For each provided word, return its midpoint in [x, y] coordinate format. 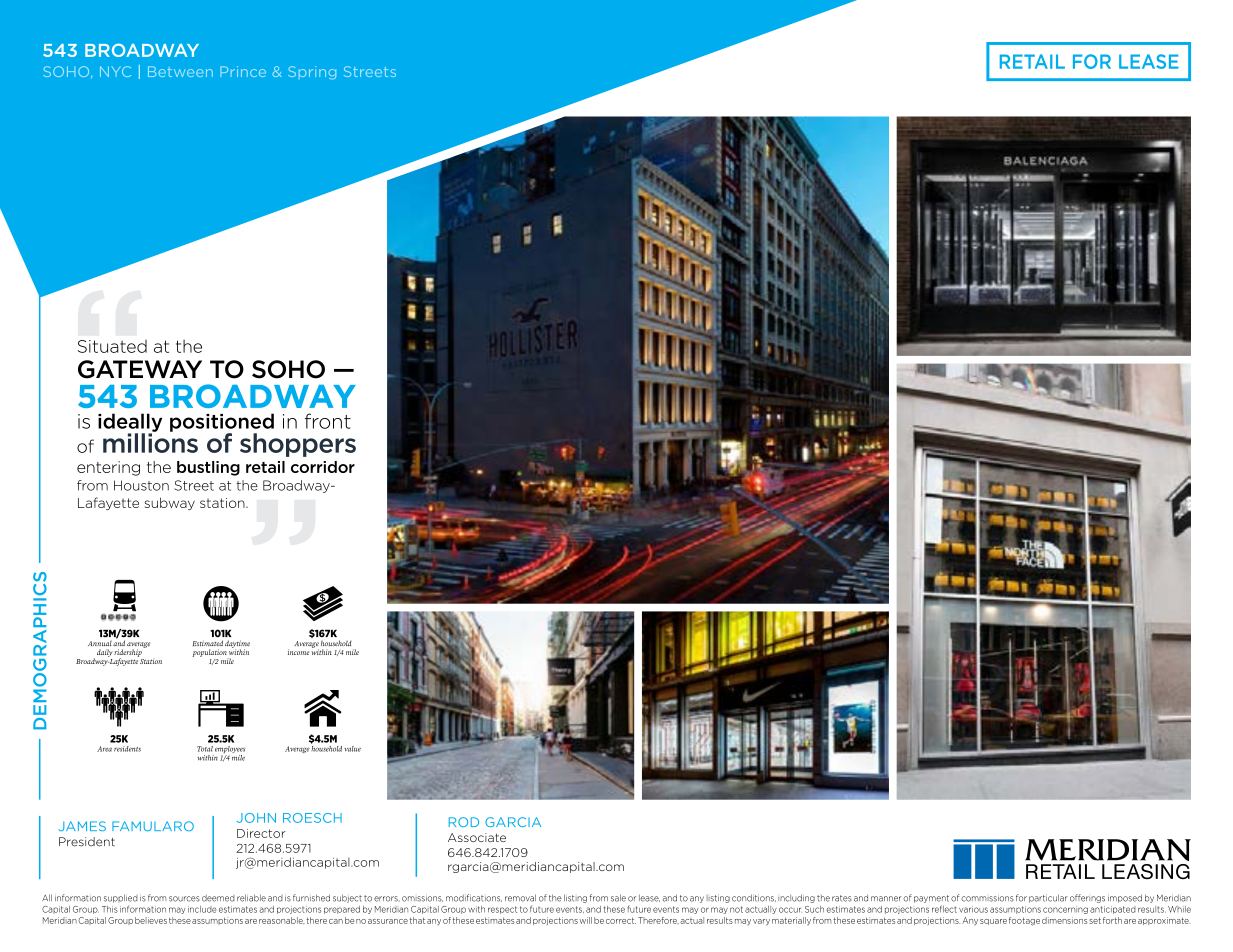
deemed [218, 898]
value [352, 749]
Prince [243, 71]
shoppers [298, 445]
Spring [312, 73]
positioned [222, 423]
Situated [112, 346]
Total [205, 749]
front [328, 421]
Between [180, 71]
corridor [323, 467]
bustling [208, 468]
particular [1048, 898]
